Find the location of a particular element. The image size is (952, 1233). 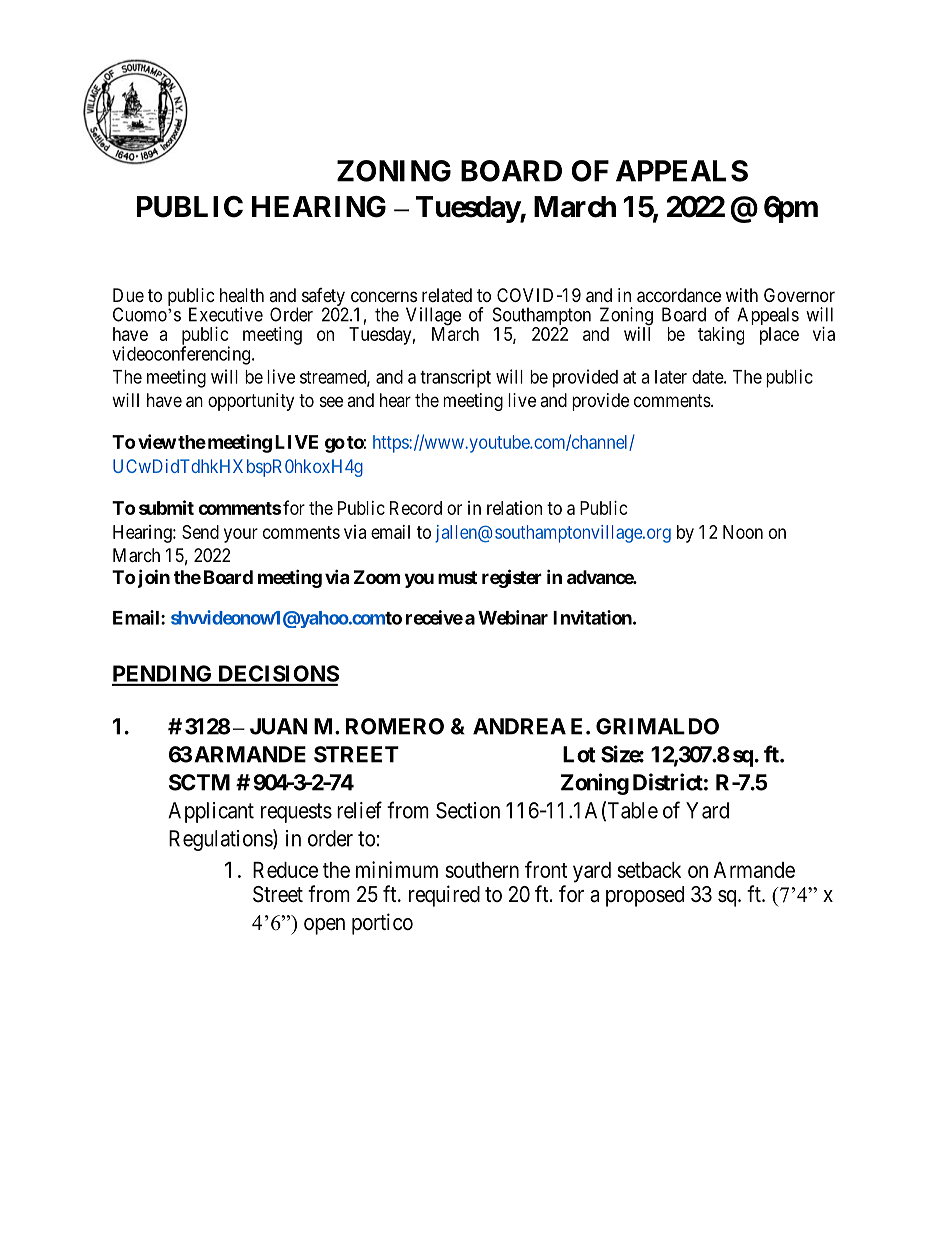

Invitation is located at coordinates (592, 617).
